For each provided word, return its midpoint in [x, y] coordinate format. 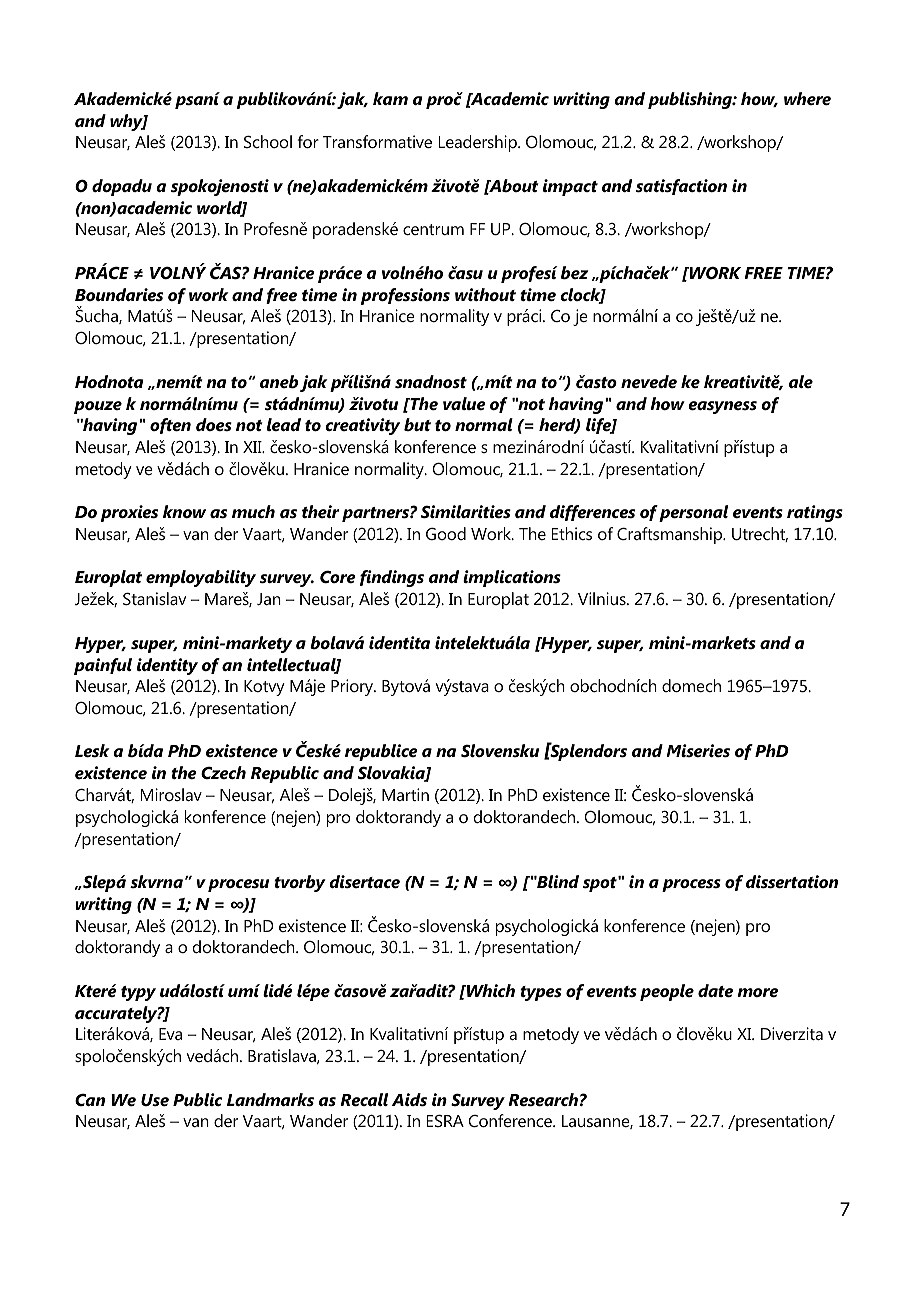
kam [390, 98]
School [268, 141]
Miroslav [171, 794]
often [170, 426]
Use [155, 1100]
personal [693, 513]
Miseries [698, 750]
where [807, 98]
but [417, 424]
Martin [405, 794]
